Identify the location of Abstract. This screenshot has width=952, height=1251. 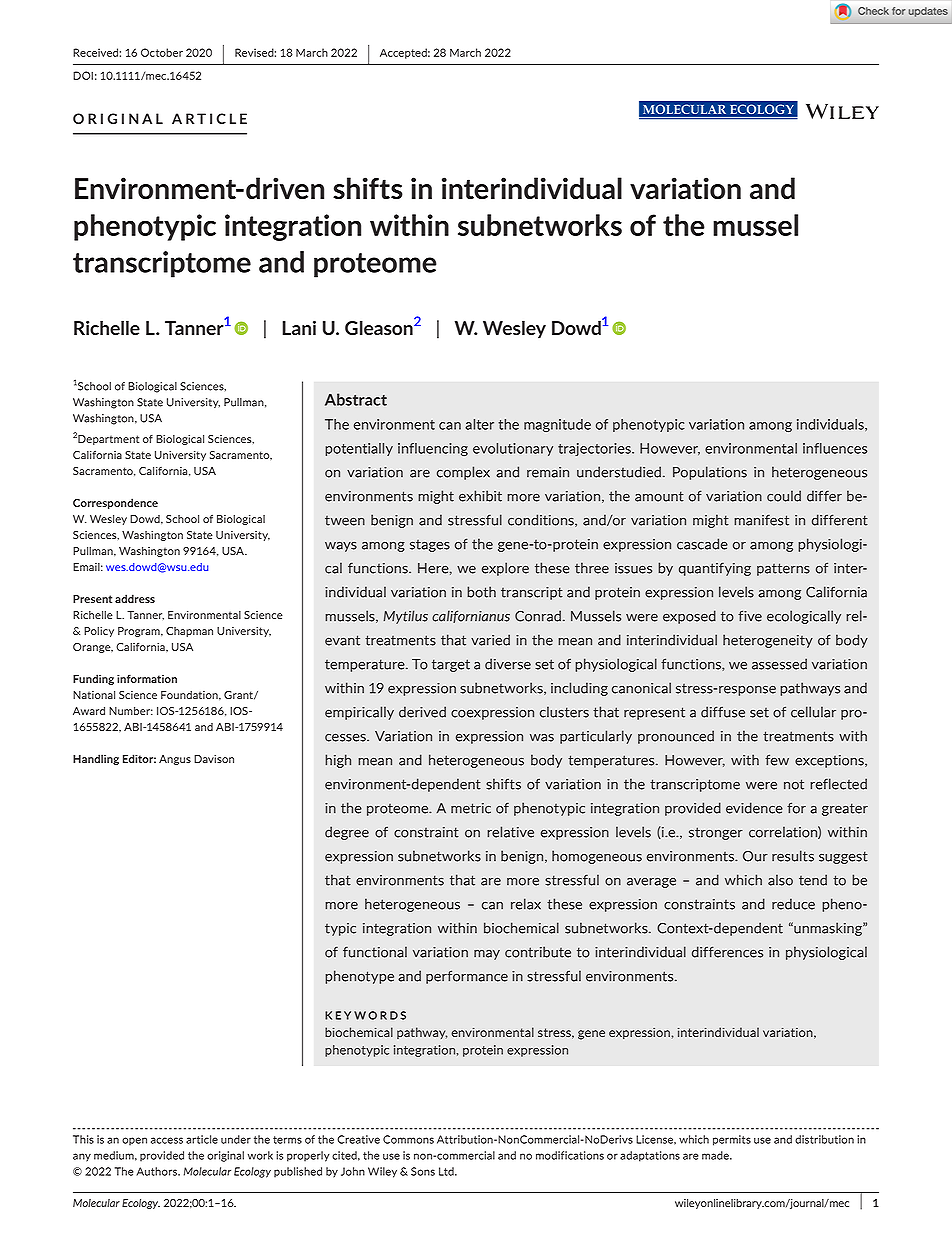
(356, 399).
